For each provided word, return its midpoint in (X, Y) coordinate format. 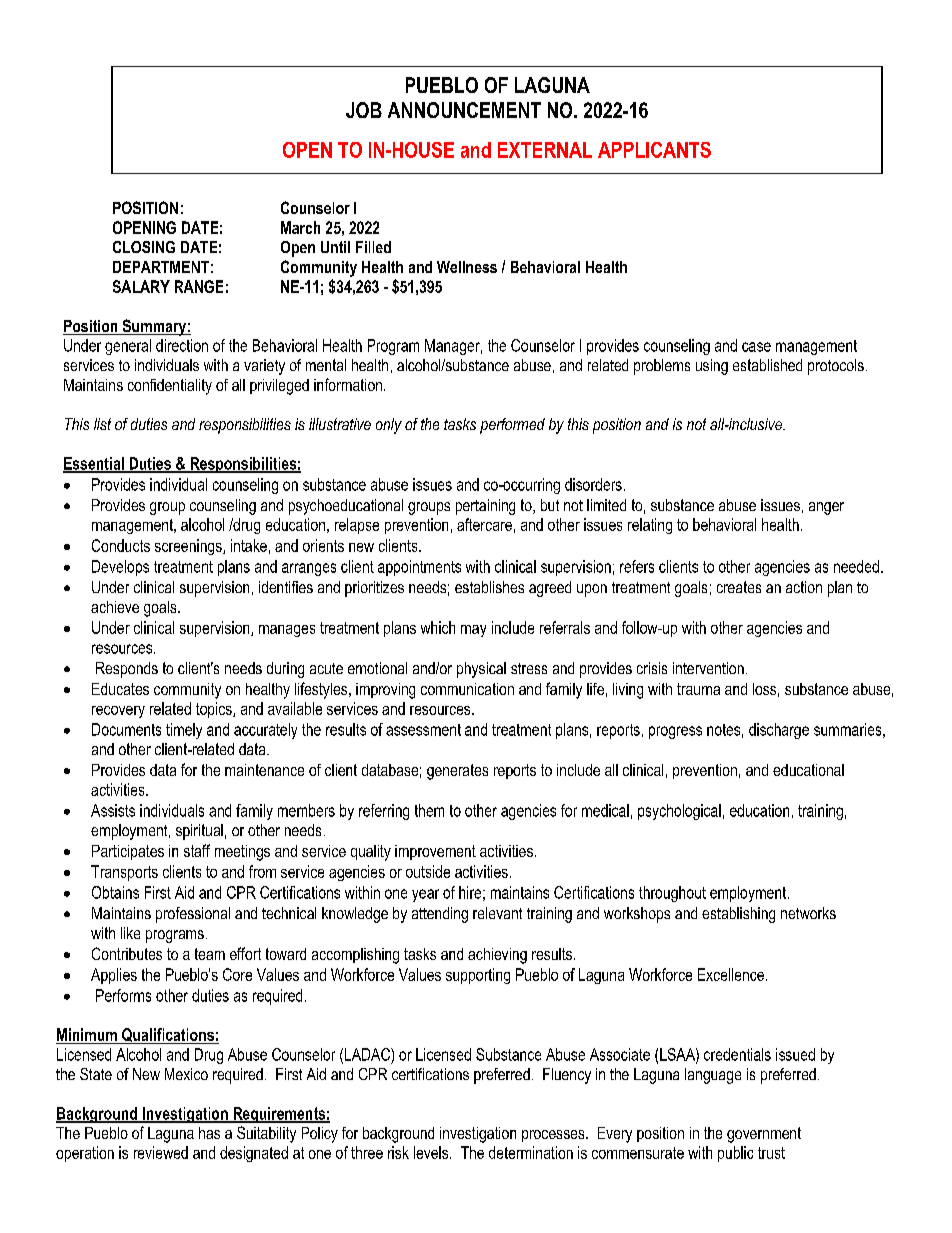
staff (197, 850)
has (209, 1133)
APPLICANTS (654, 150)
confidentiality (170, 387)
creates (739, 587)
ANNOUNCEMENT (464, 110)
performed (512, 426)
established (767, 365)
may (473, 631)
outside (428, 871)
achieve (115, 607)
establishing (738, 915)
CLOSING (144, 247)
